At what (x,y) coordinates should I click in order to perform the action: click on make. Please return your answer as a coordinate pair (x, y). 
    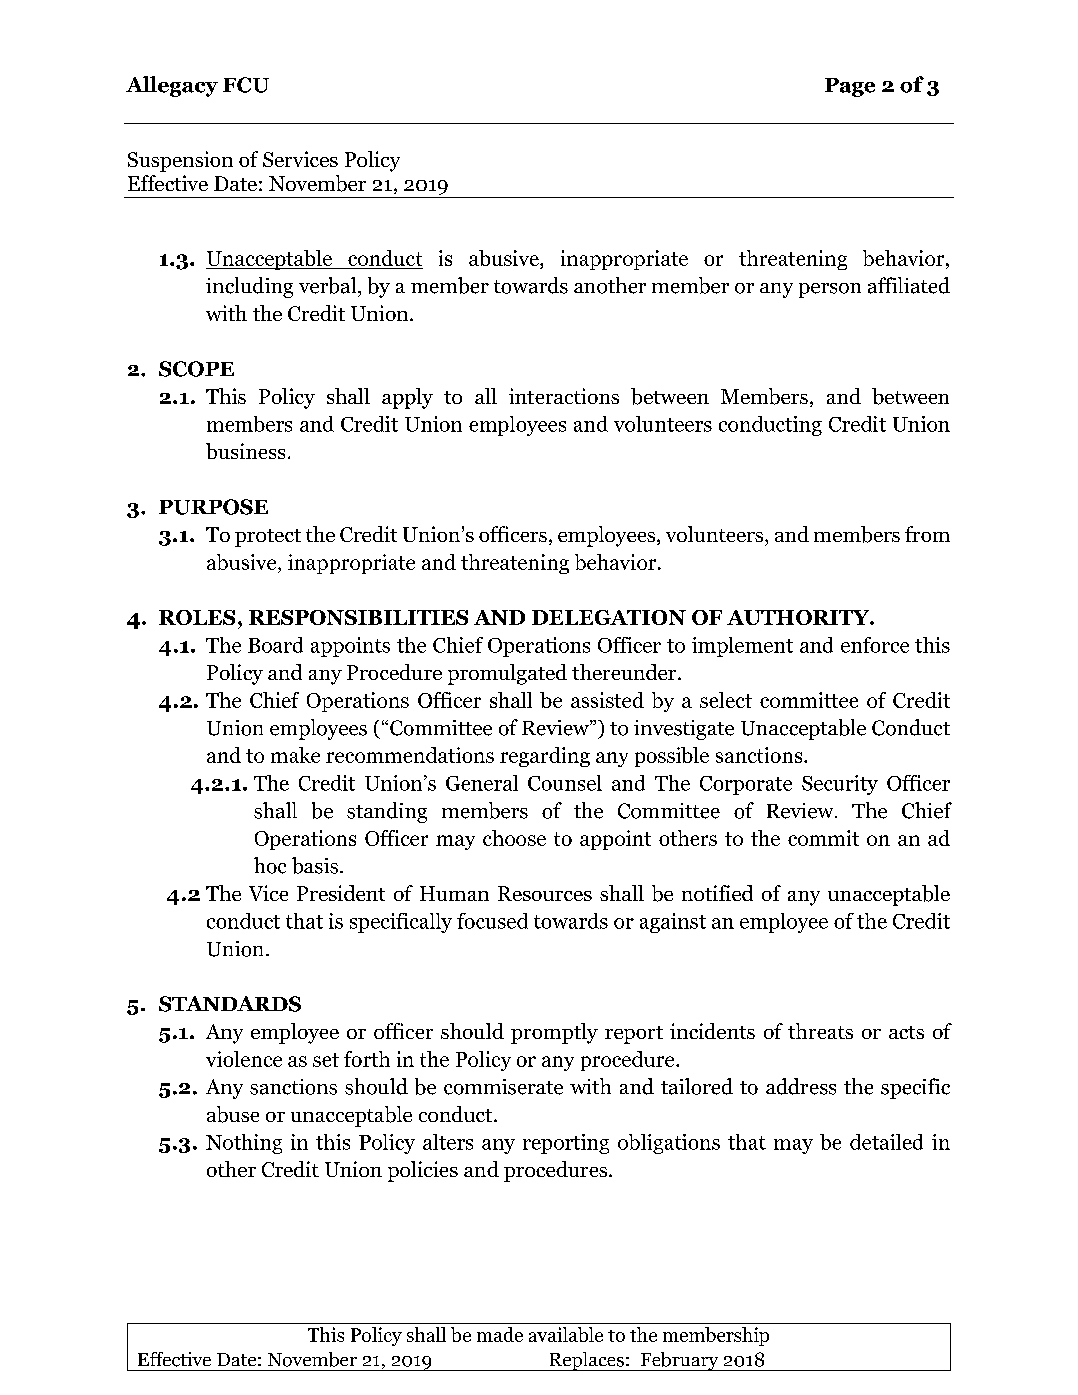
    Looking at the image, I should click on (295, 755).
